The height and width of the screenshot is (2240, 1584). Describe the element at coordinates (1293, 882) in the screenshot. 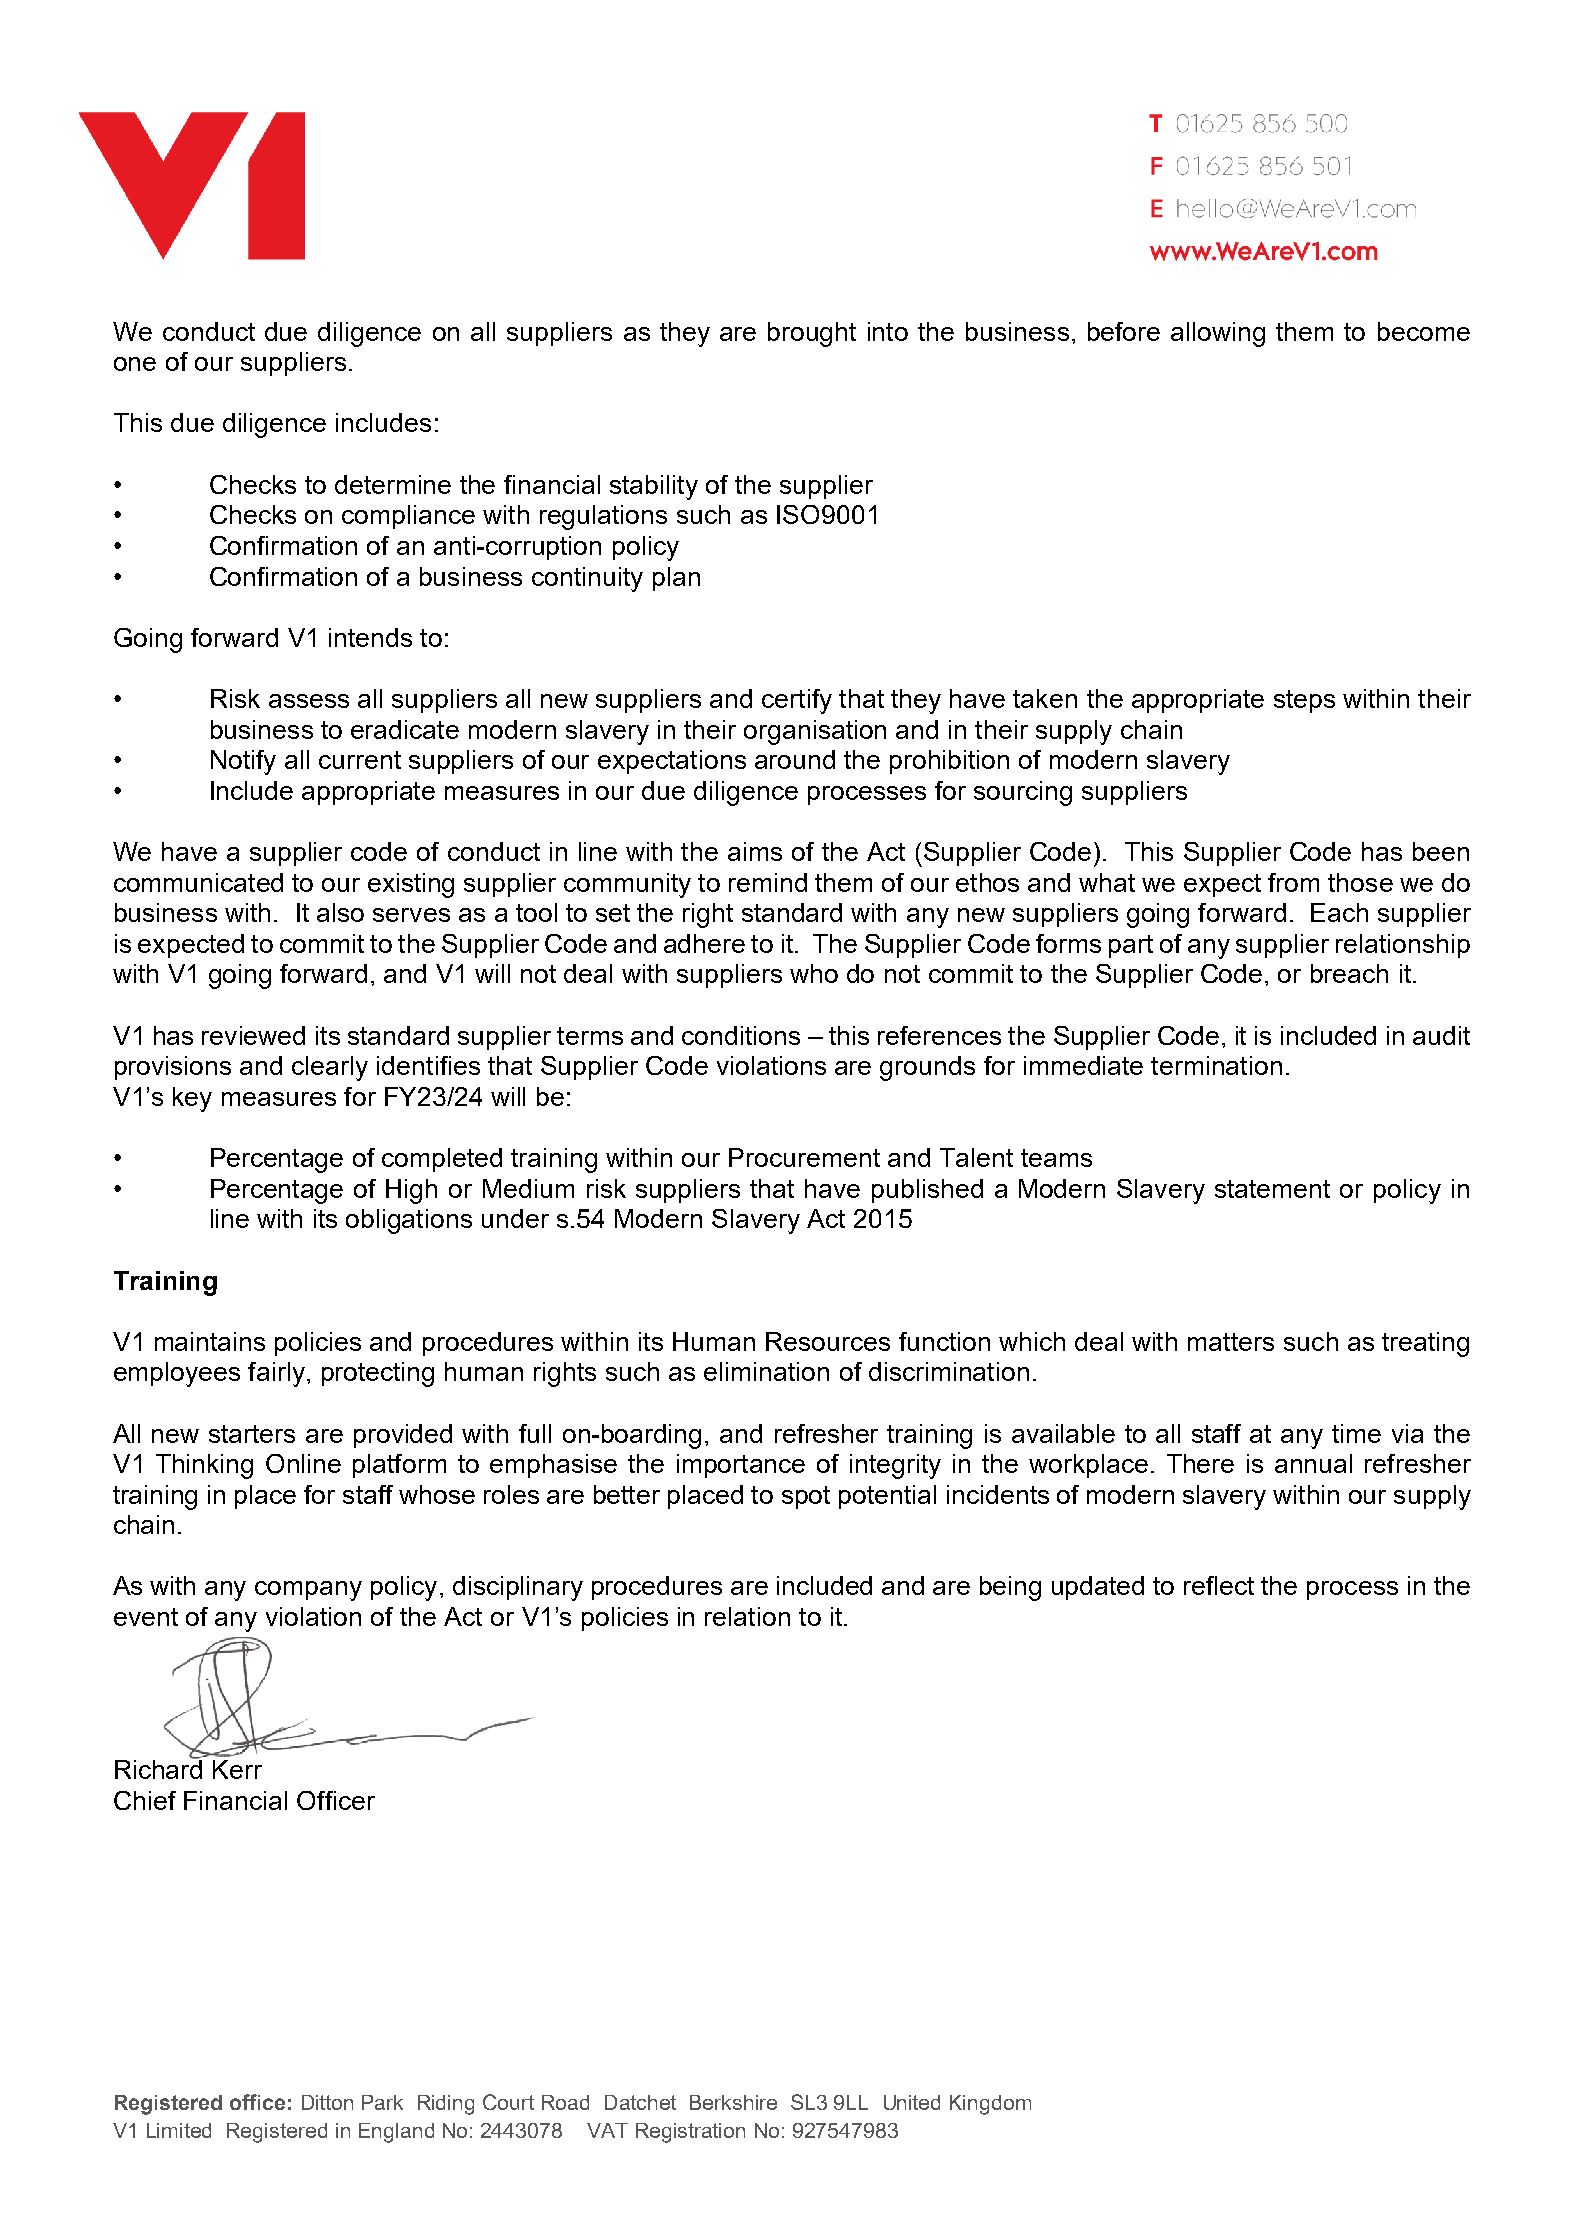

I see `from` at that location.
